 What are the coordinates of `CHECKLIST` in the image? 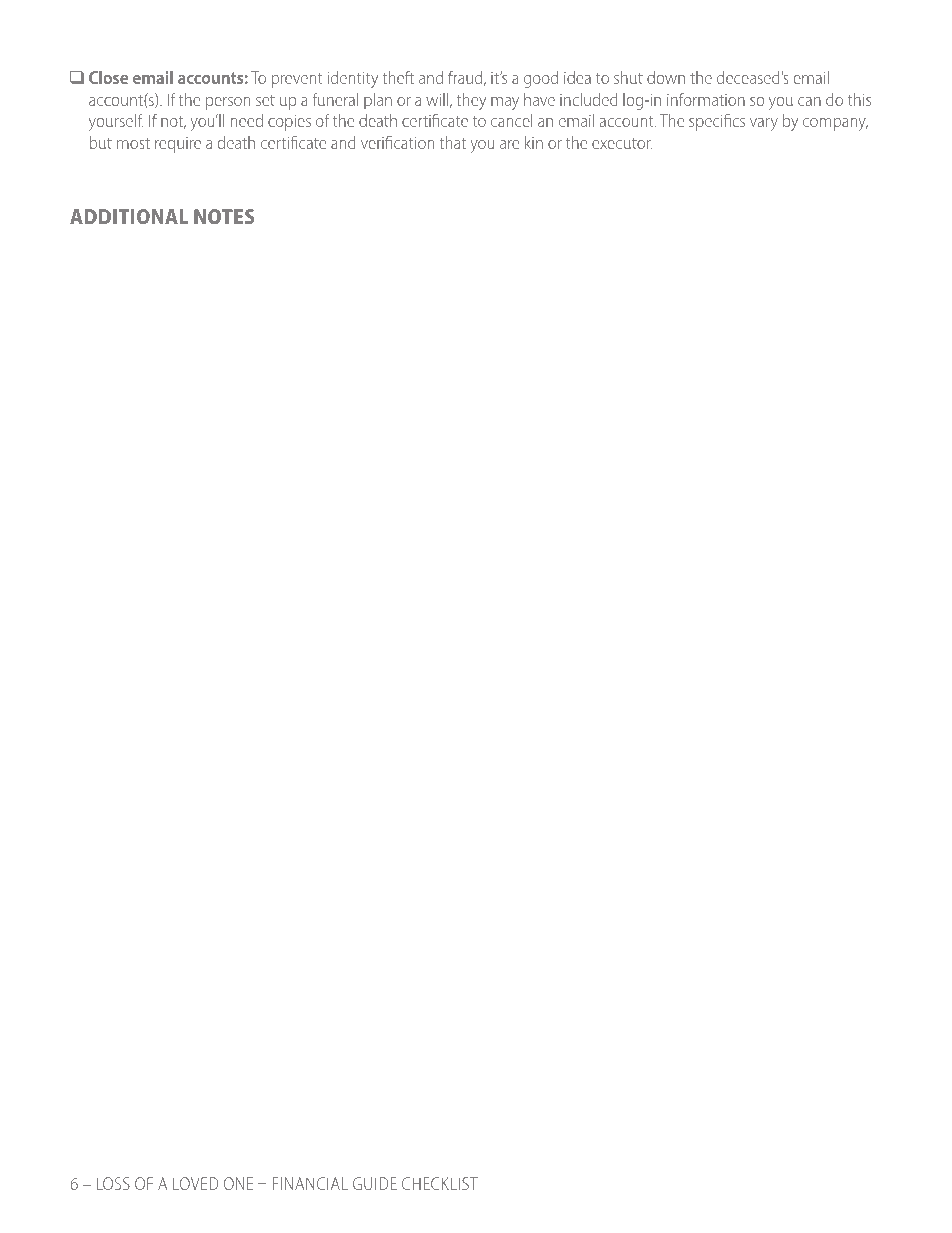 It's located at (440, 1183).
